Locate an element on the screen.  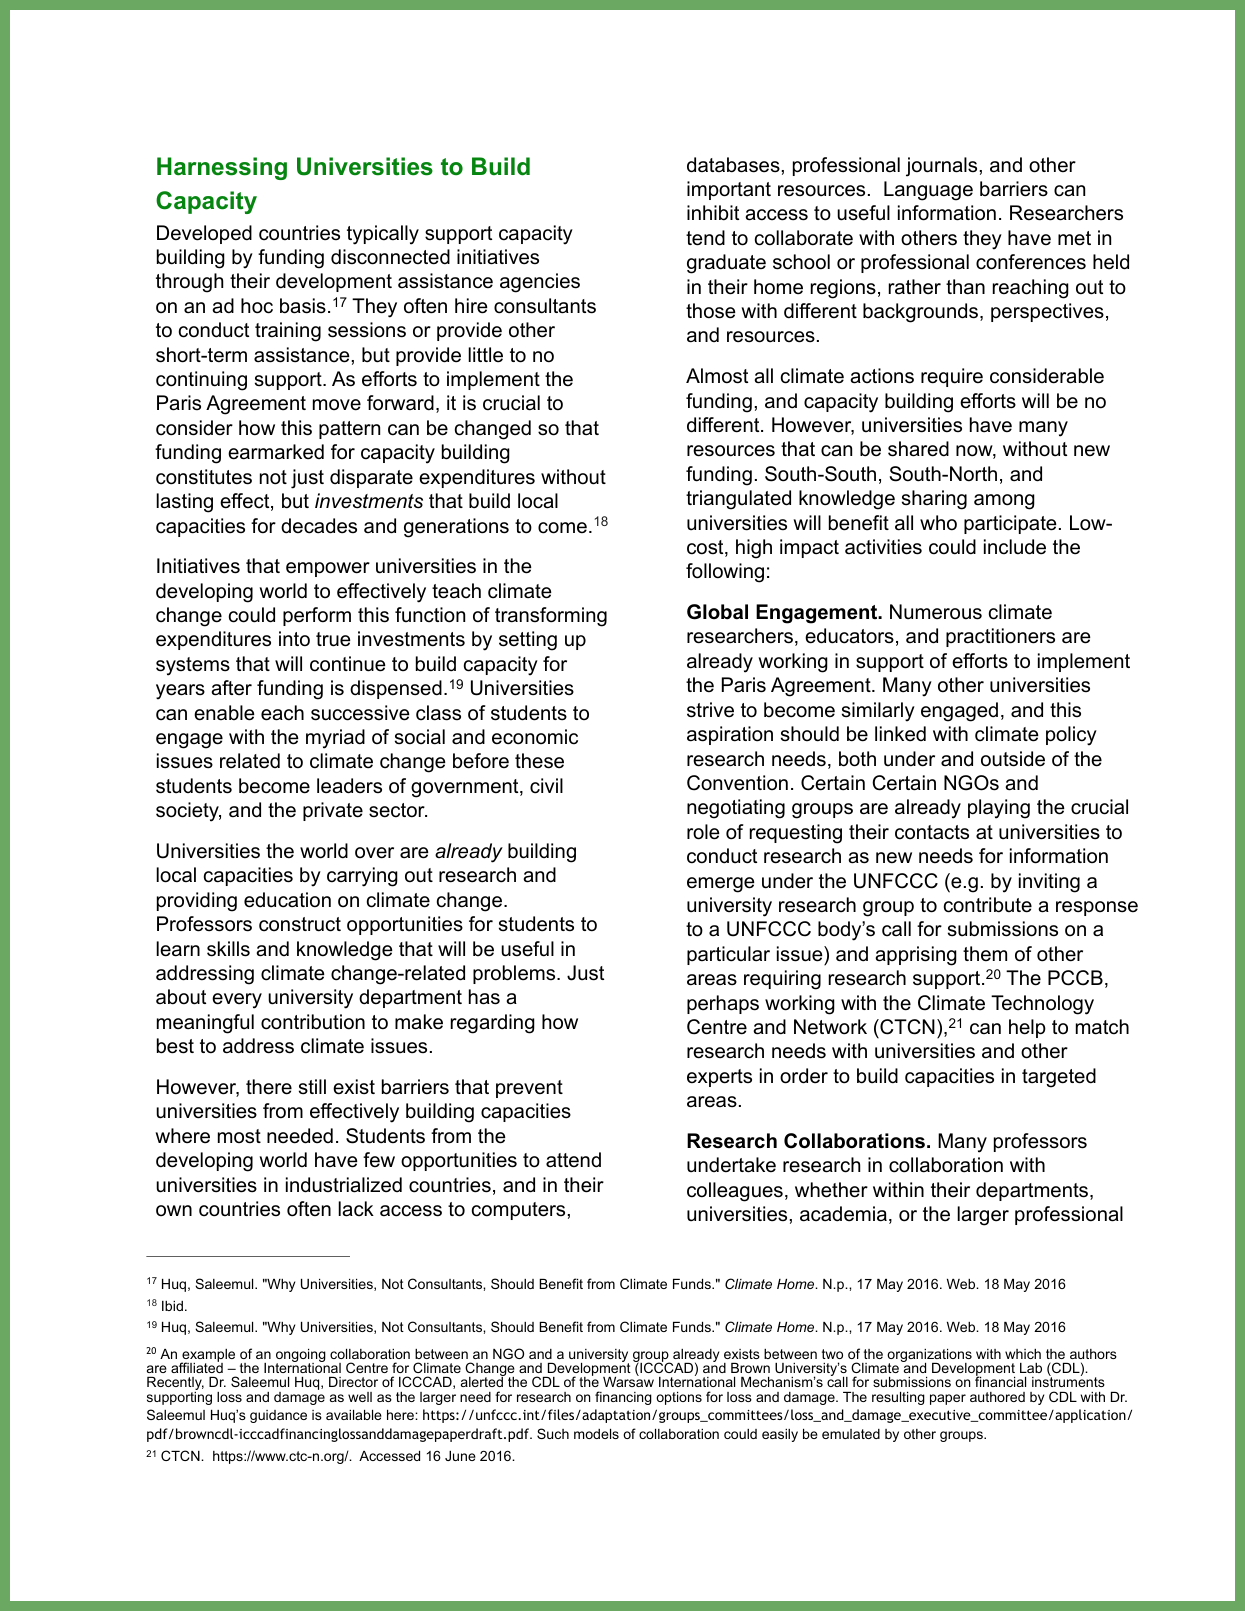
inhibit is located at coordinates (713, 213).
